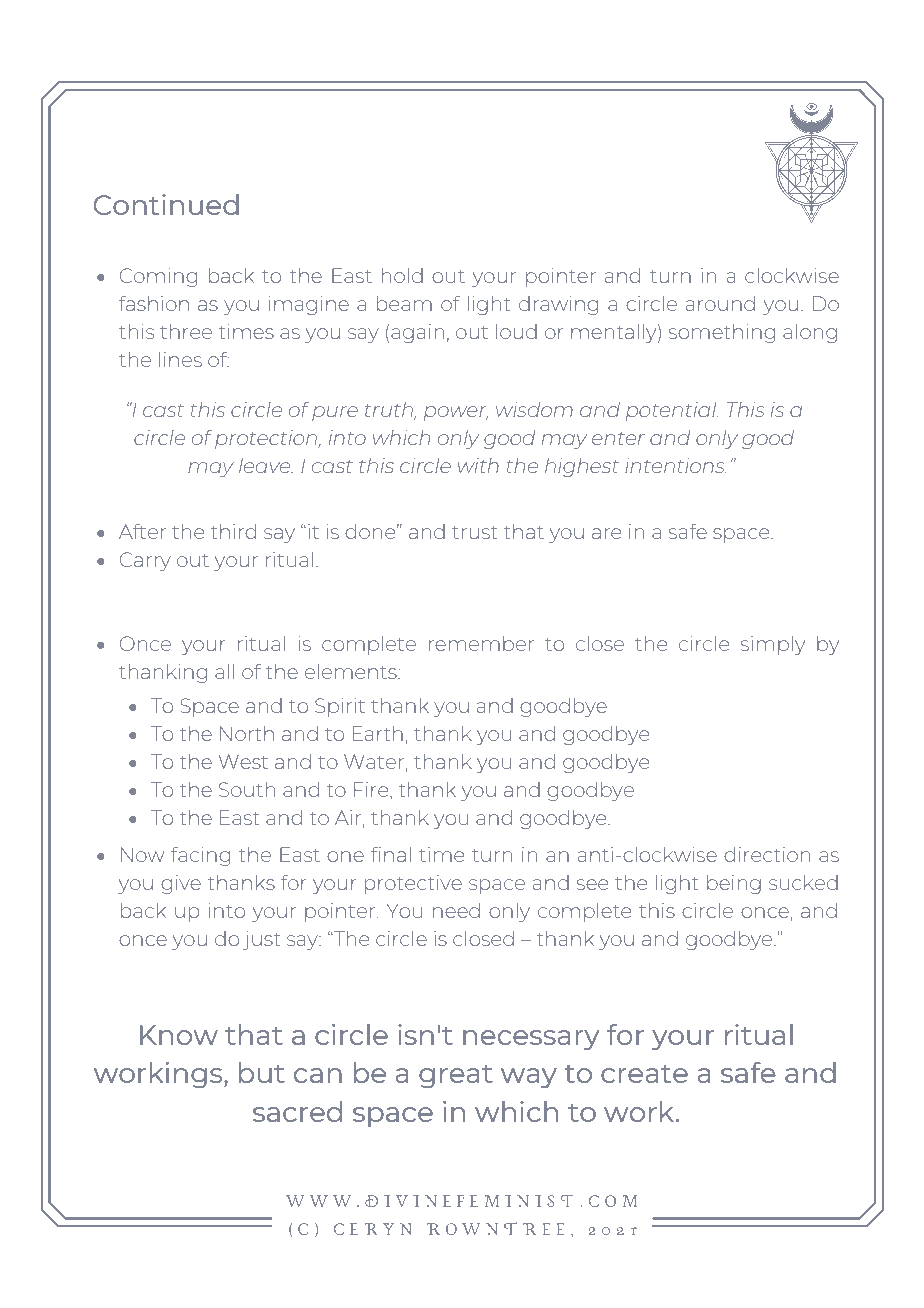 The image size is (924, 1308). I want to click on but, so click(262, 1072).
